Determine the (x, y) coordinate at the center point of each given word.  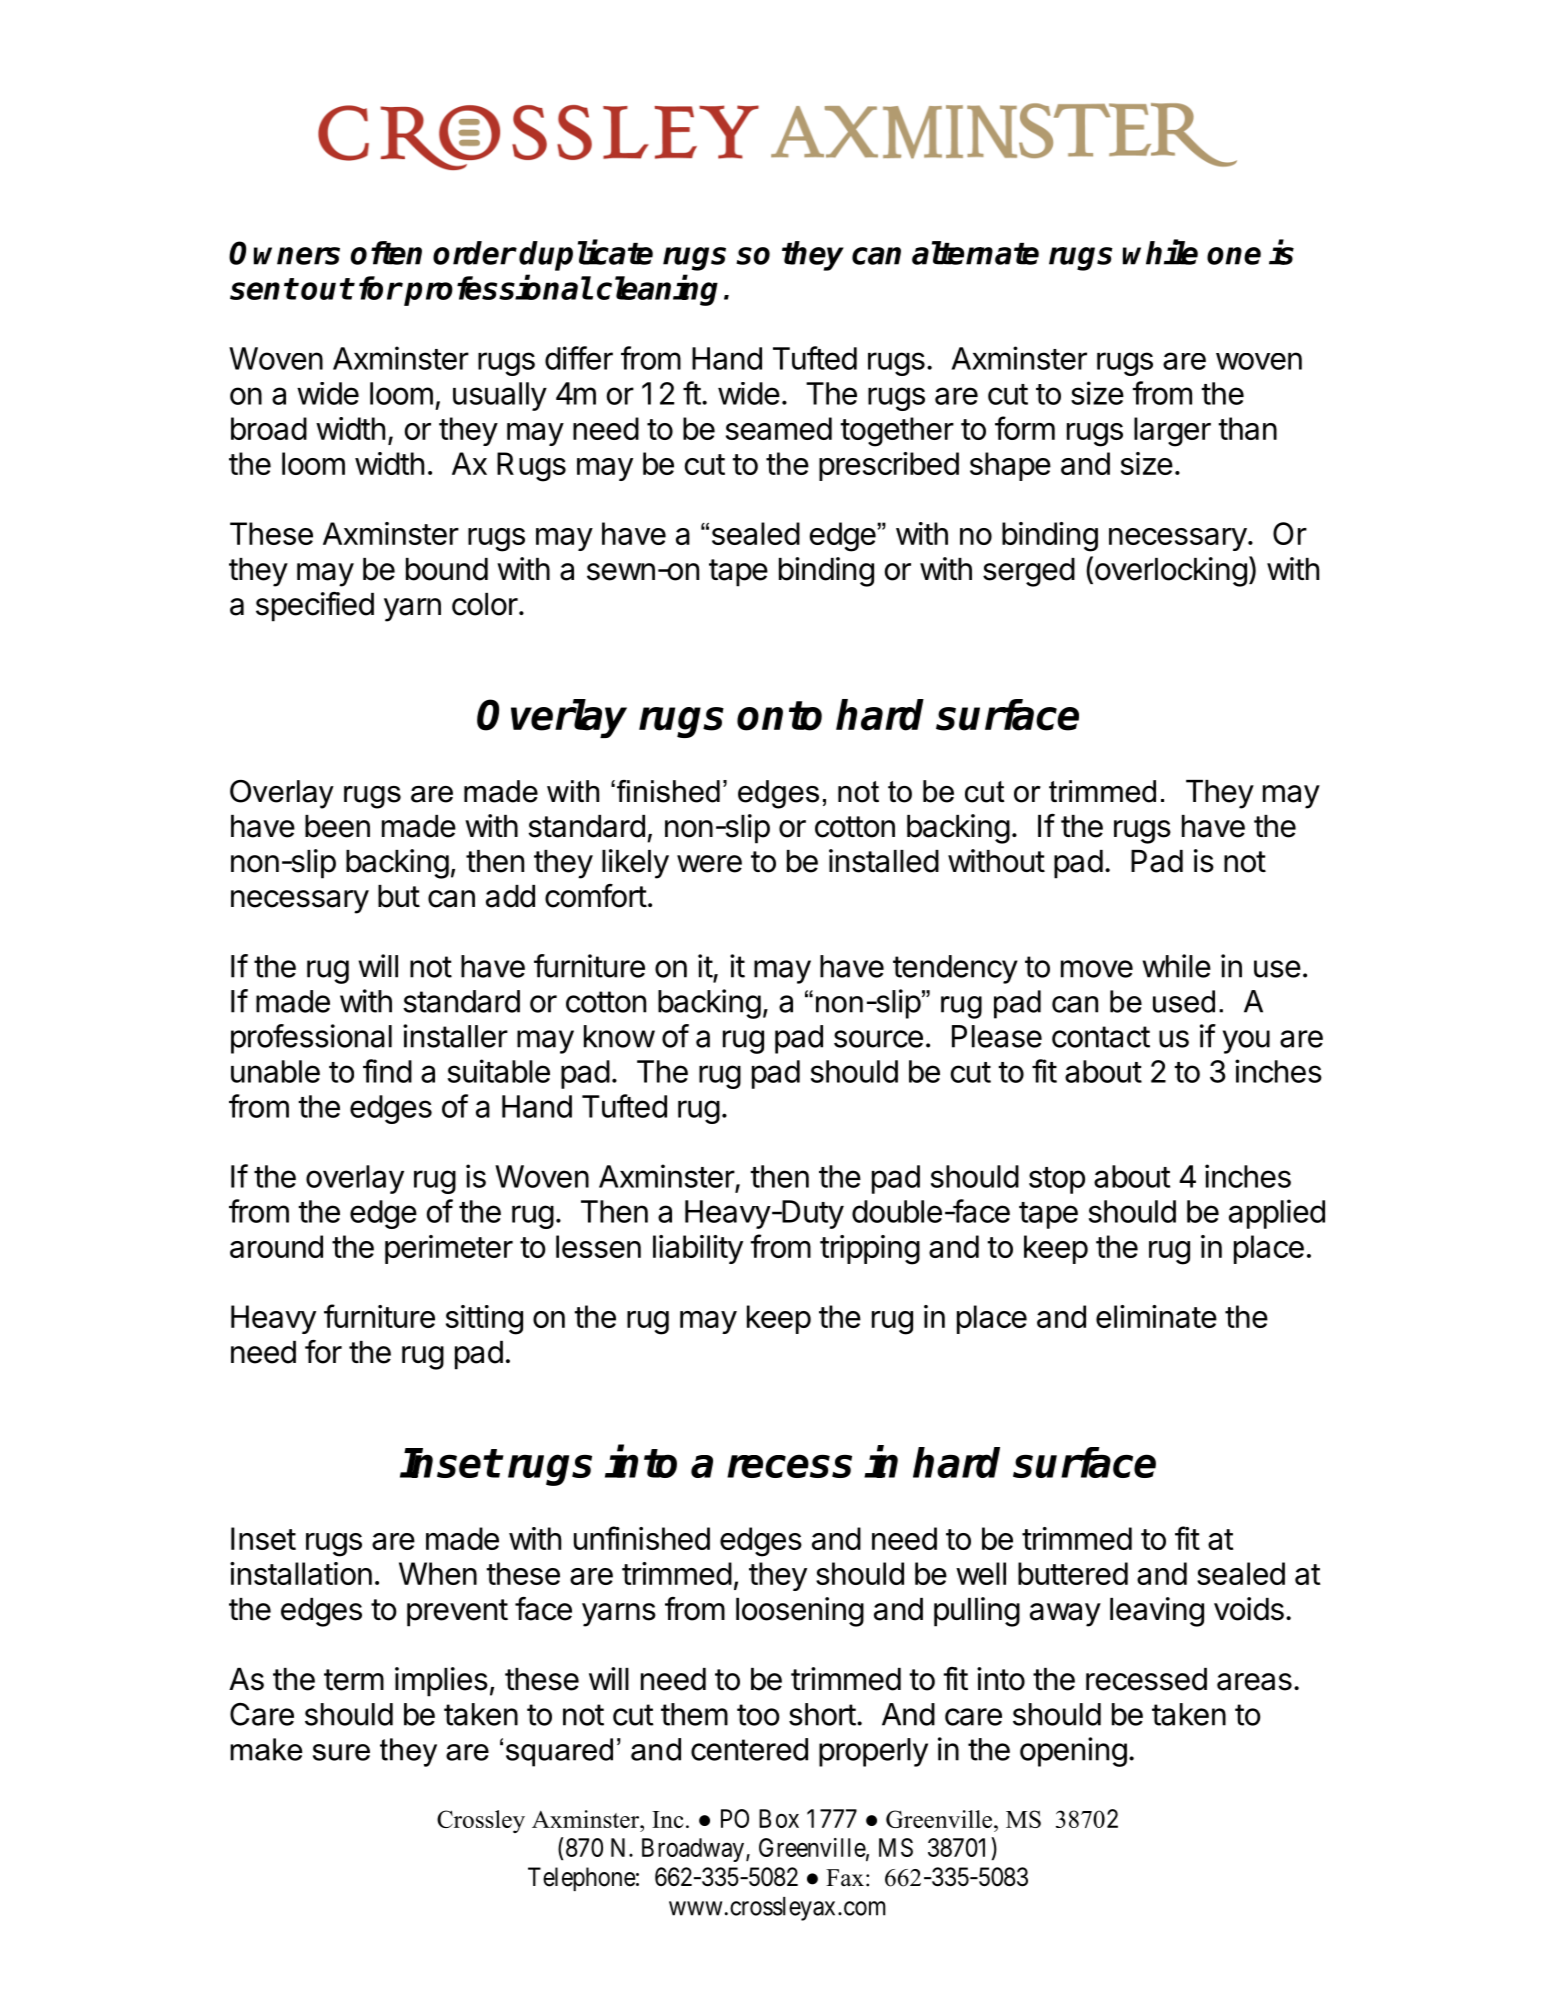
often (386, 253)
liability (698, 1249)
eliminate (1156, 1316)
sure (341, 1752)
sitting (484, 1320)
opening (1073, 1752)
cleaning (657, 290)
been (337, 826)
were (709, 864)
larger (1172, 432)
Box (779, 1818)
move (1097, 969)
